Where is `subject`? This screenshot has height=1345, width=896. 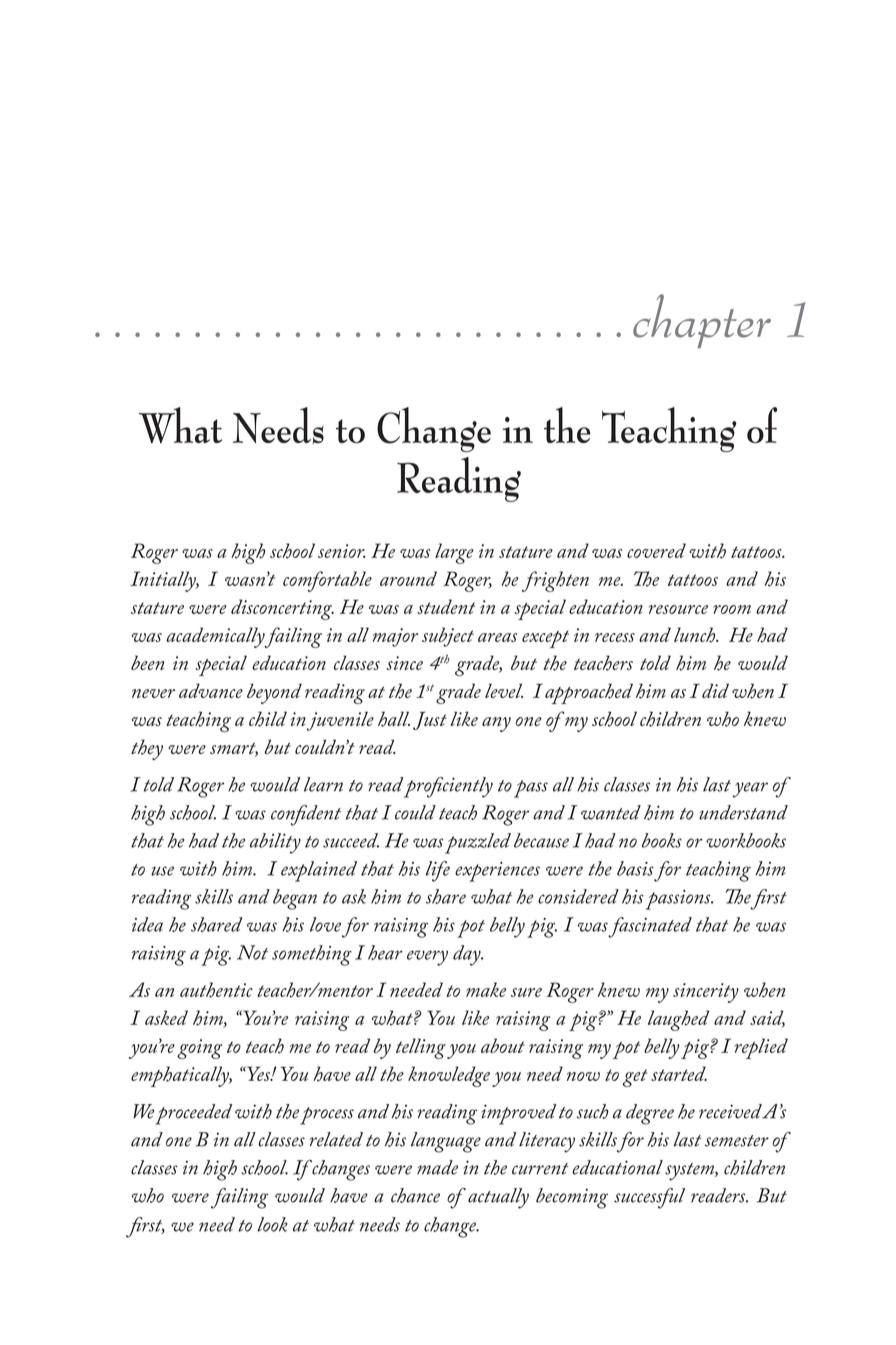 subject is located at coordinates (448, 637).
